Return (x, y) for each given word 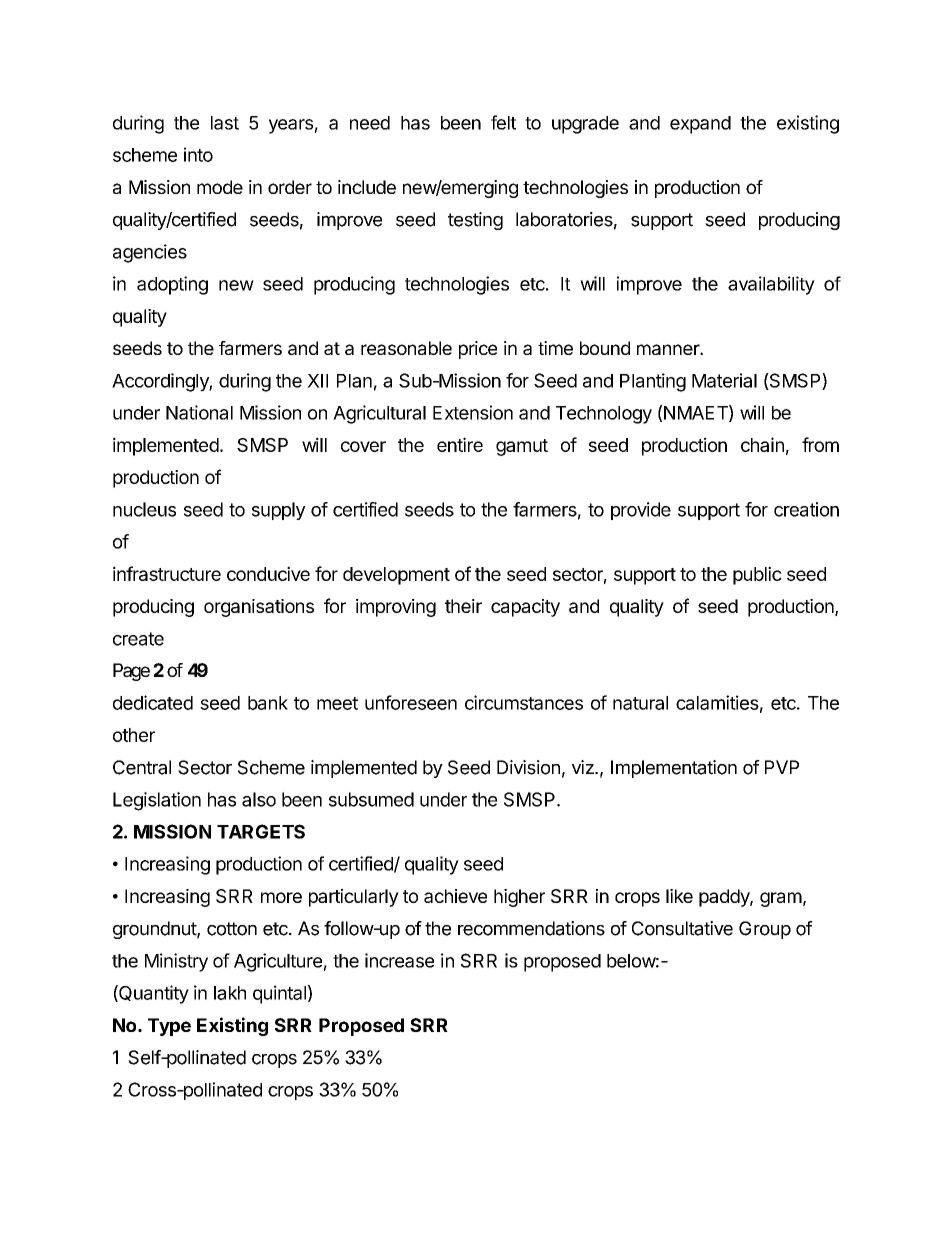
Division (528, 767)
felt (503, 122)
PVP (782, 767)
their (463, 606)
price (478, 350)
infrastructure (167, 573)
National (199, 412)
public (757, 575)
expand (700, 125)
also (259, 799)
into (198, 154)
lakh (230, 993)
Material (724, 380)
